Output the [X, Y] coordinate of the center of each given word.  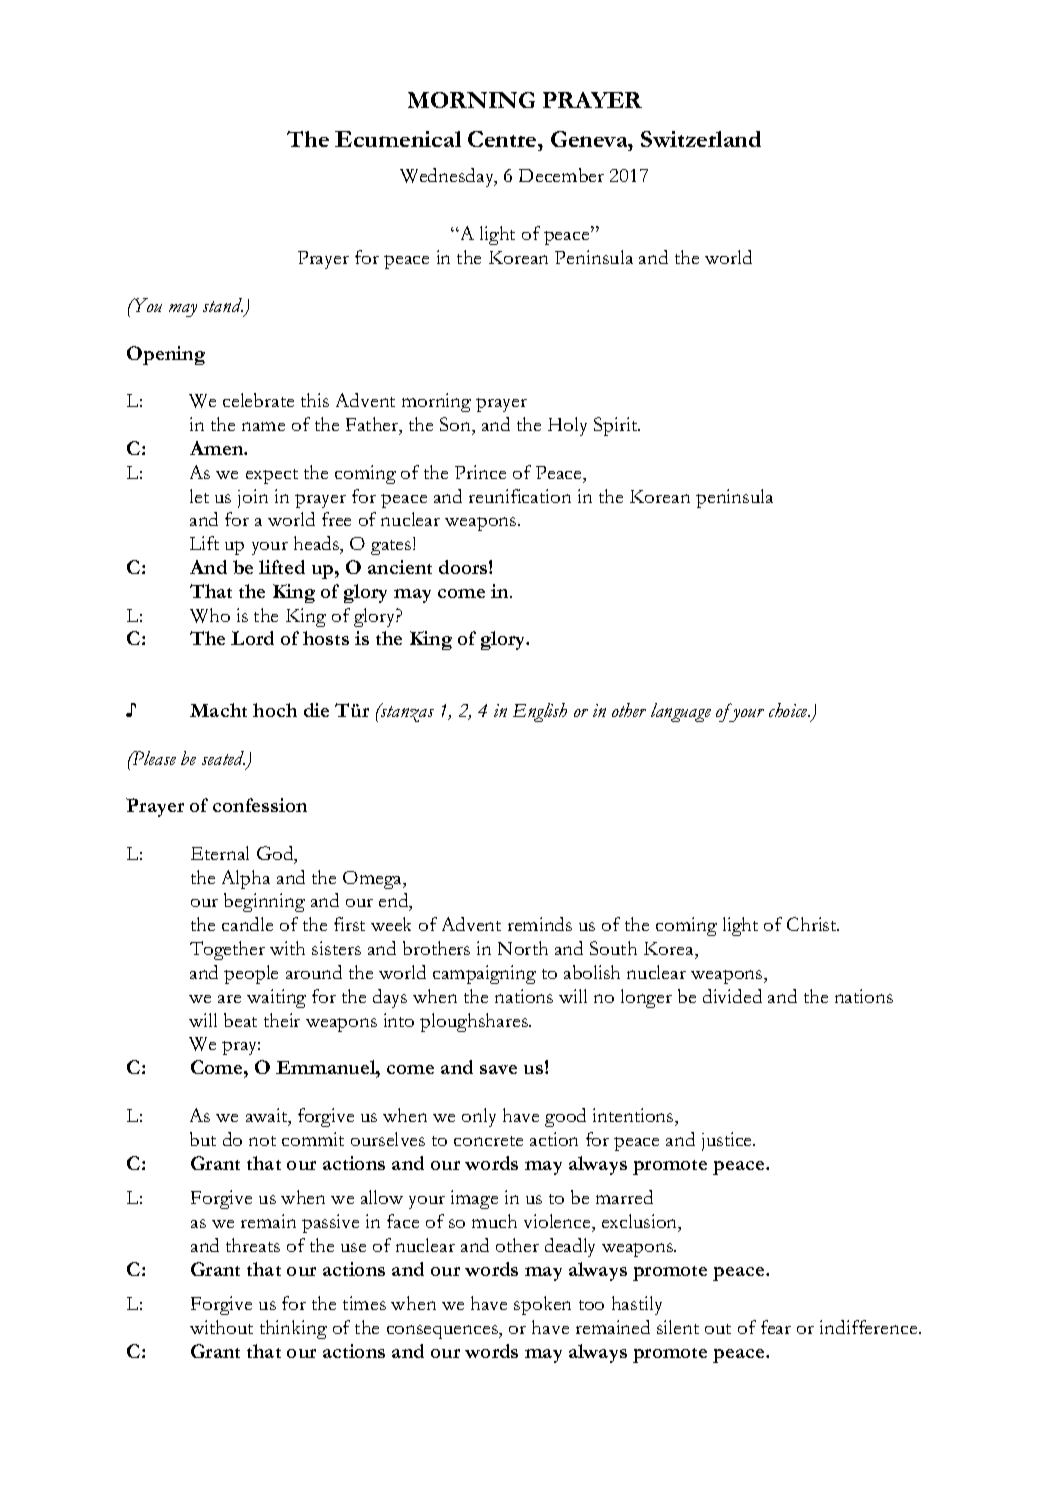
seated [223, 758]
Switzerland [701, 139]
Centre [503, 139]
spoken [542, 1305]
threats [253, 1245]
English [540, 712]
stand [223, 305]
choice [789, 710]
